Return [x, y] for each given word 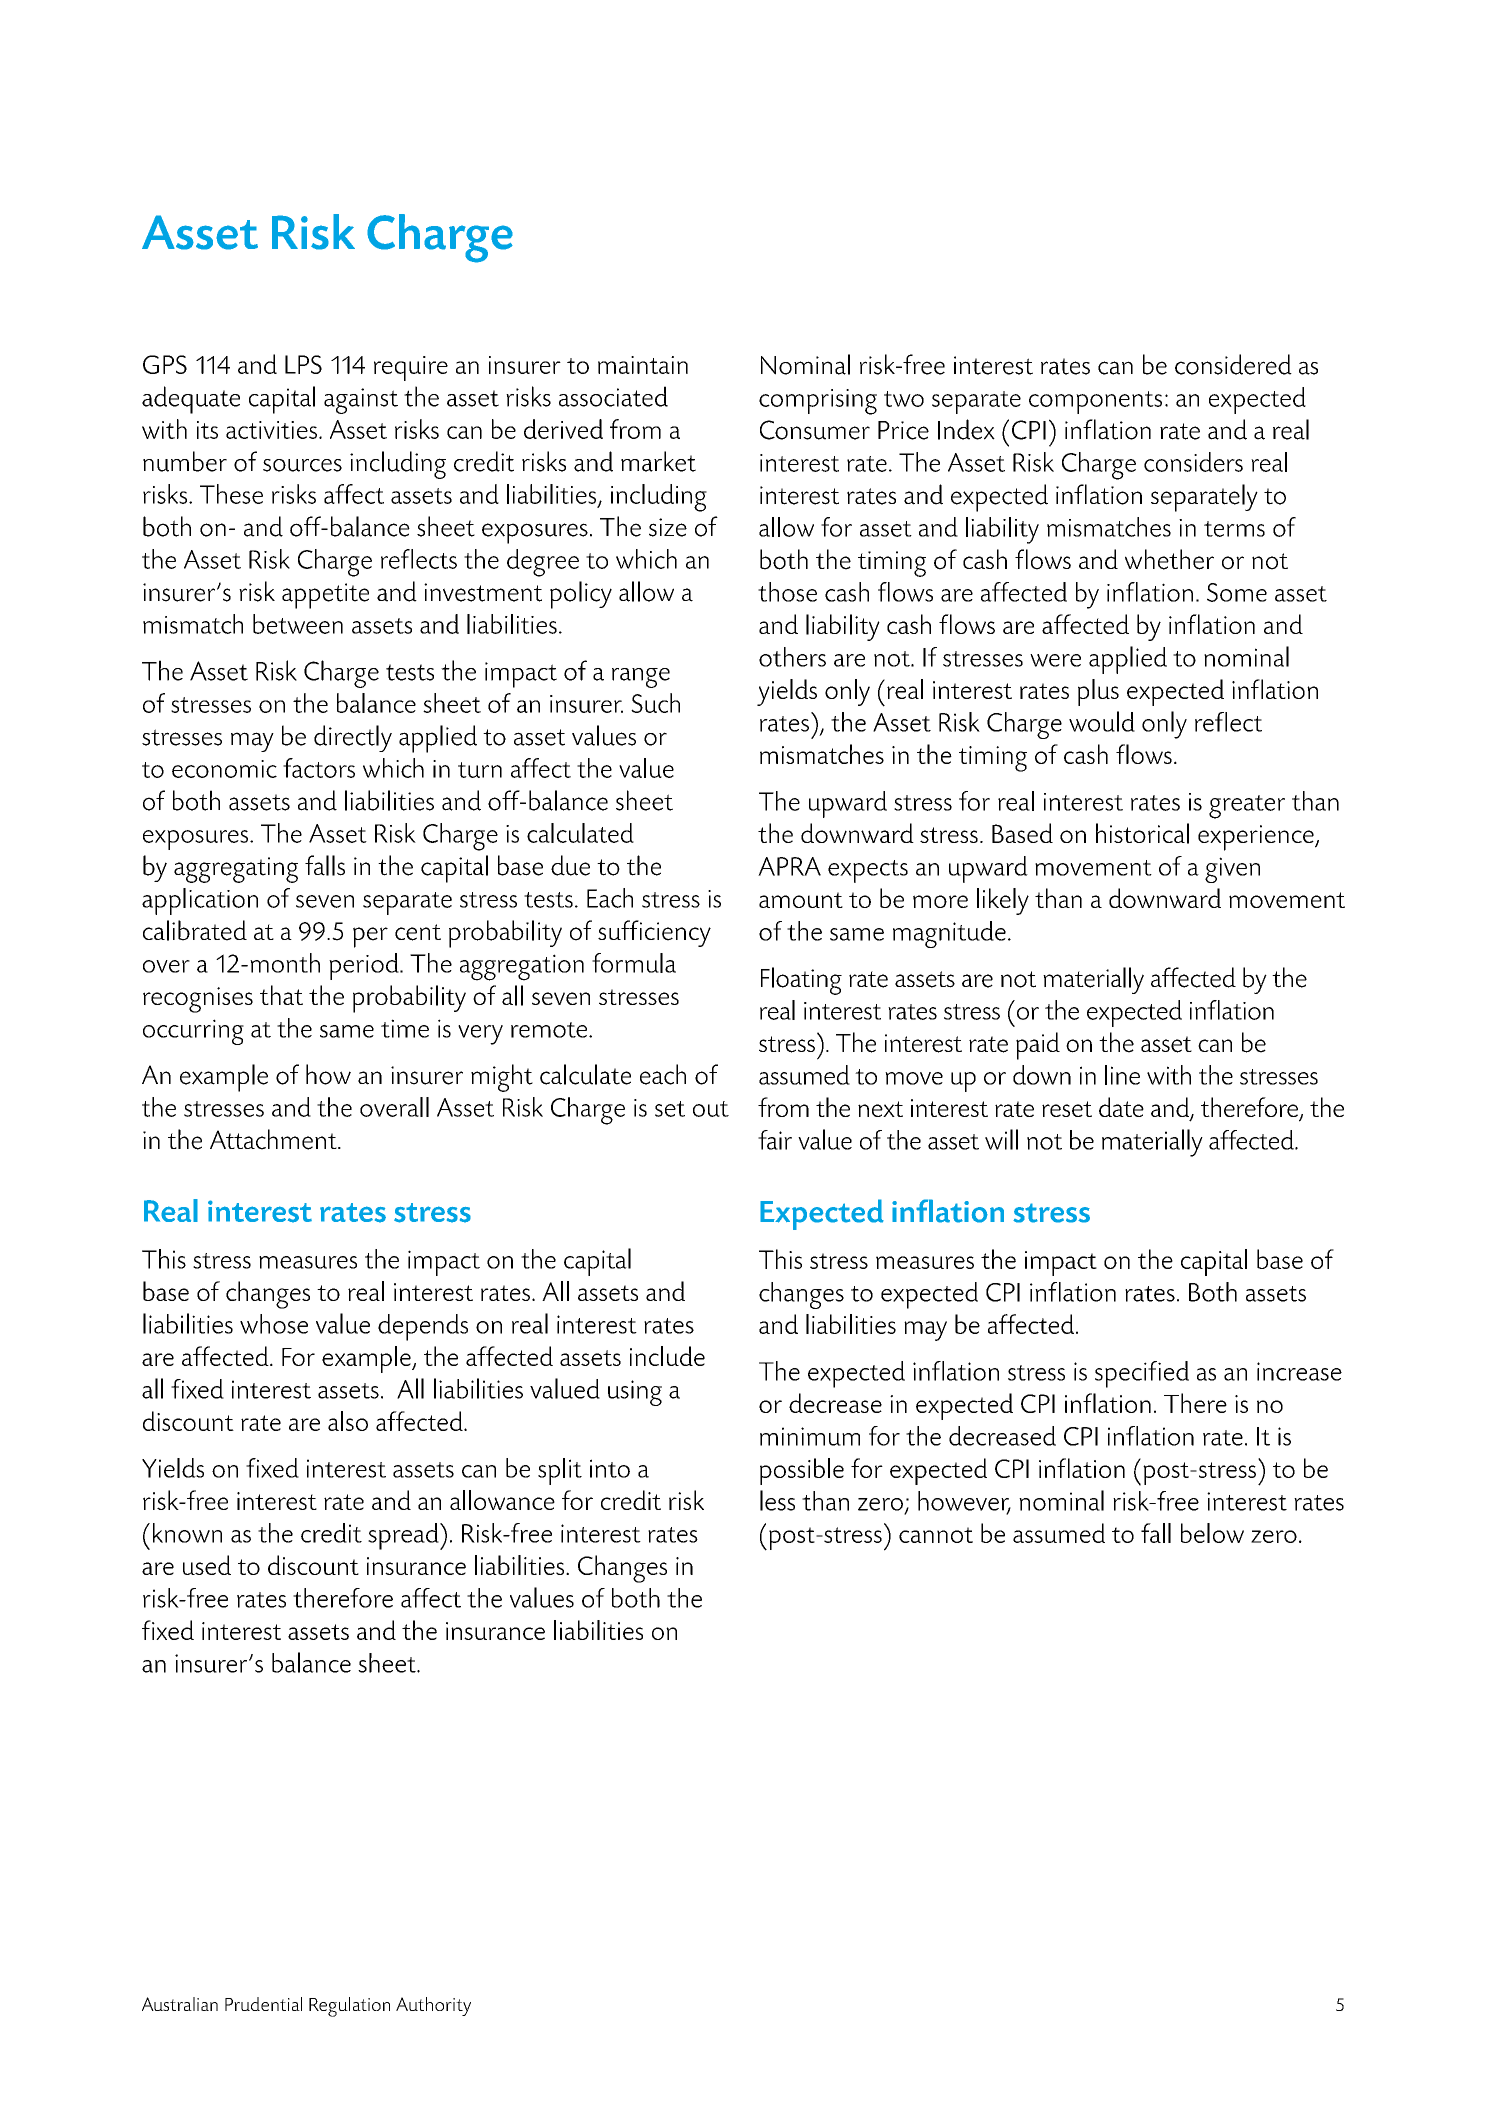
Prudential [263, 2004]
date [1121, 1107]
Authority [433, 2006]
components [1095, 402]
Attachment [274, 1139]
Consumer [815, 430]
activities [271, 430]
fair [775, 1140]
